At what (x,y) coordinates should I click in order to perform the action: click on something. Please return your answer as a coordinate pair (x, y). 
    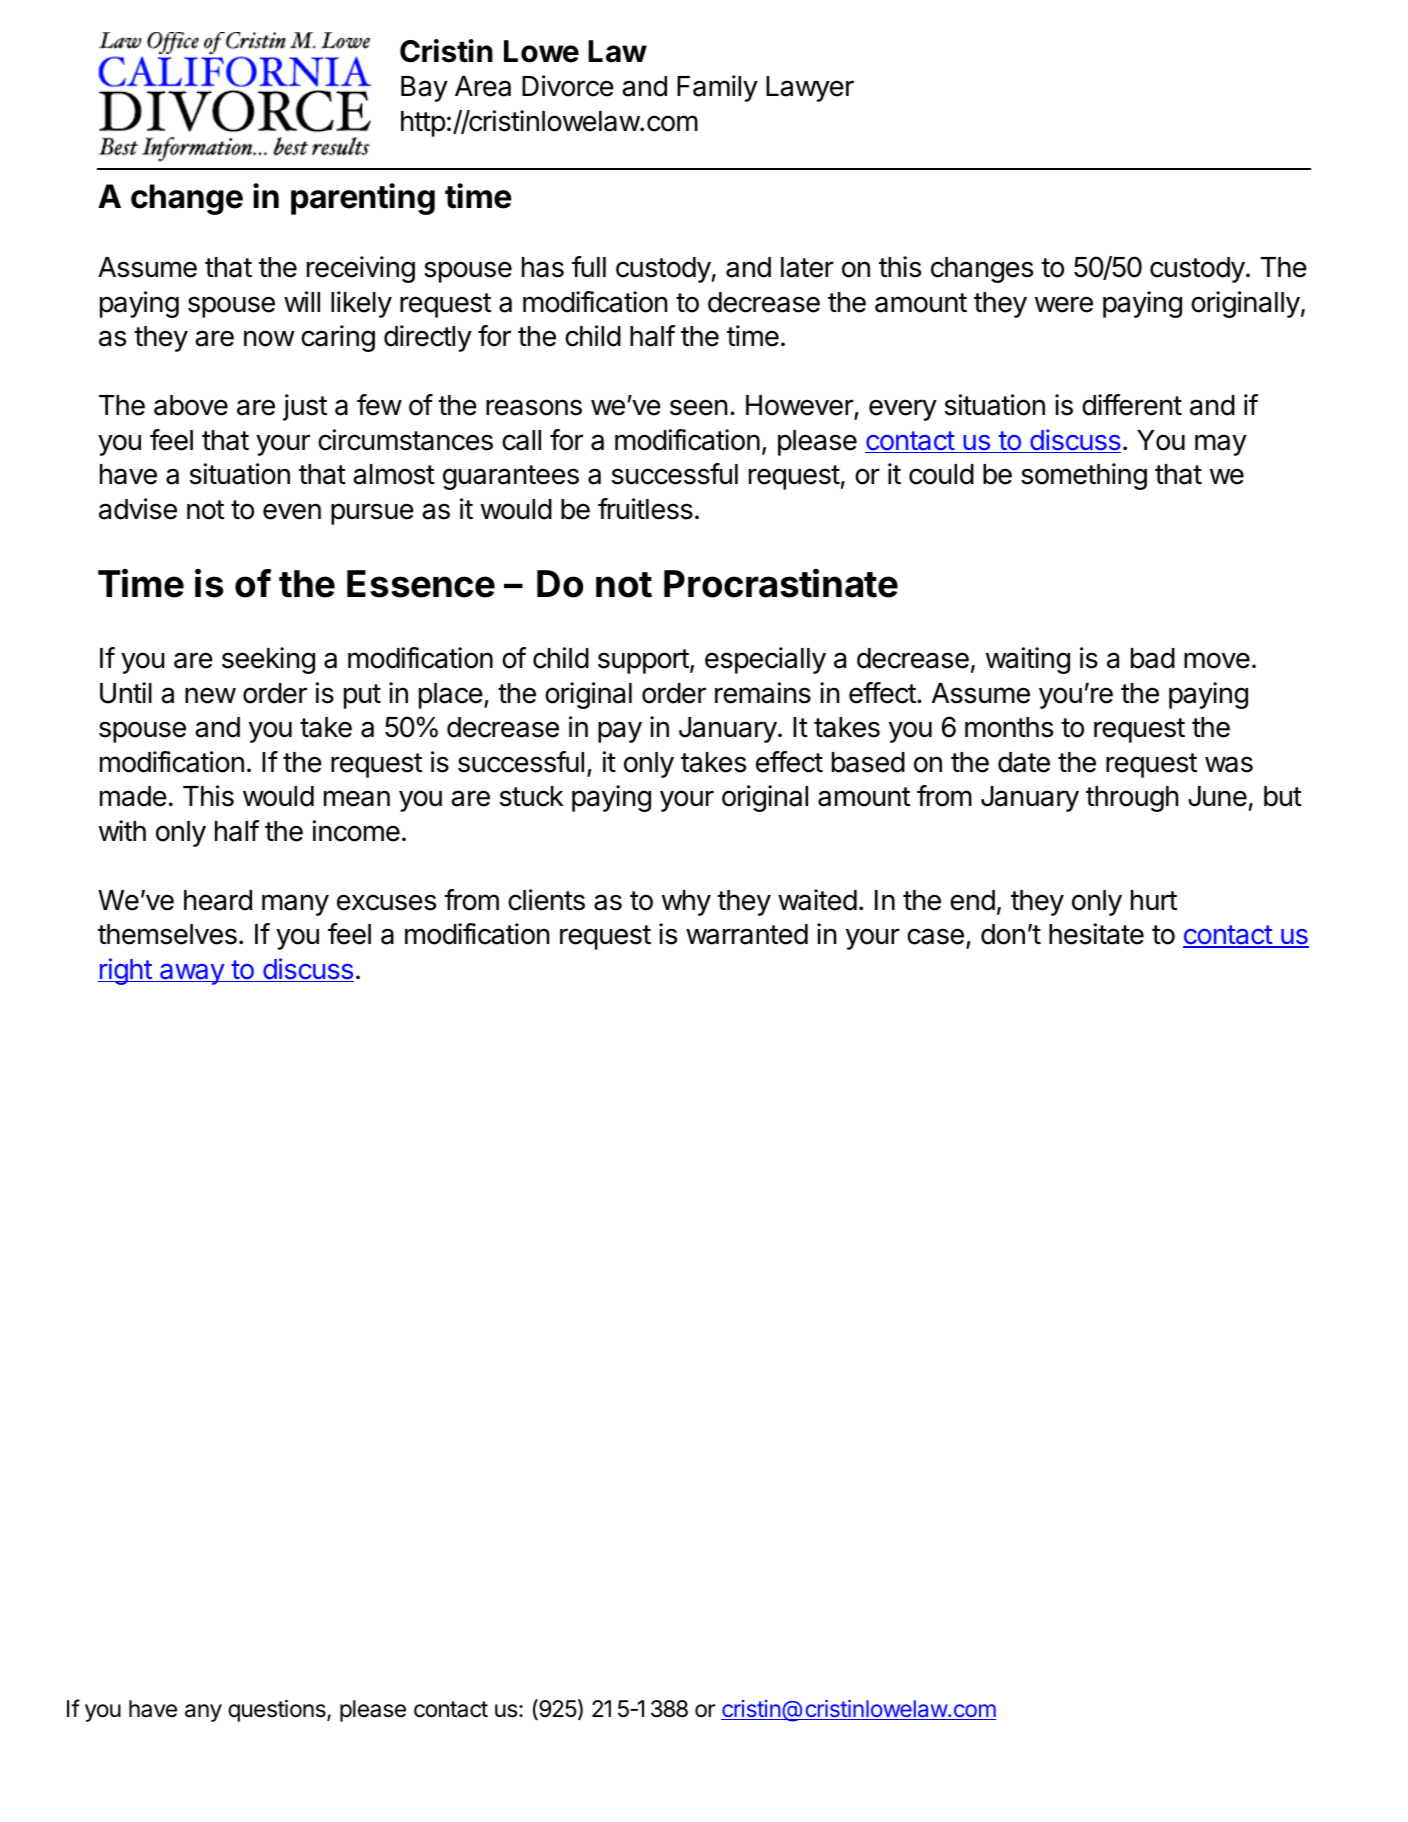
    Looking at the image, I should click on (1084, 476).
